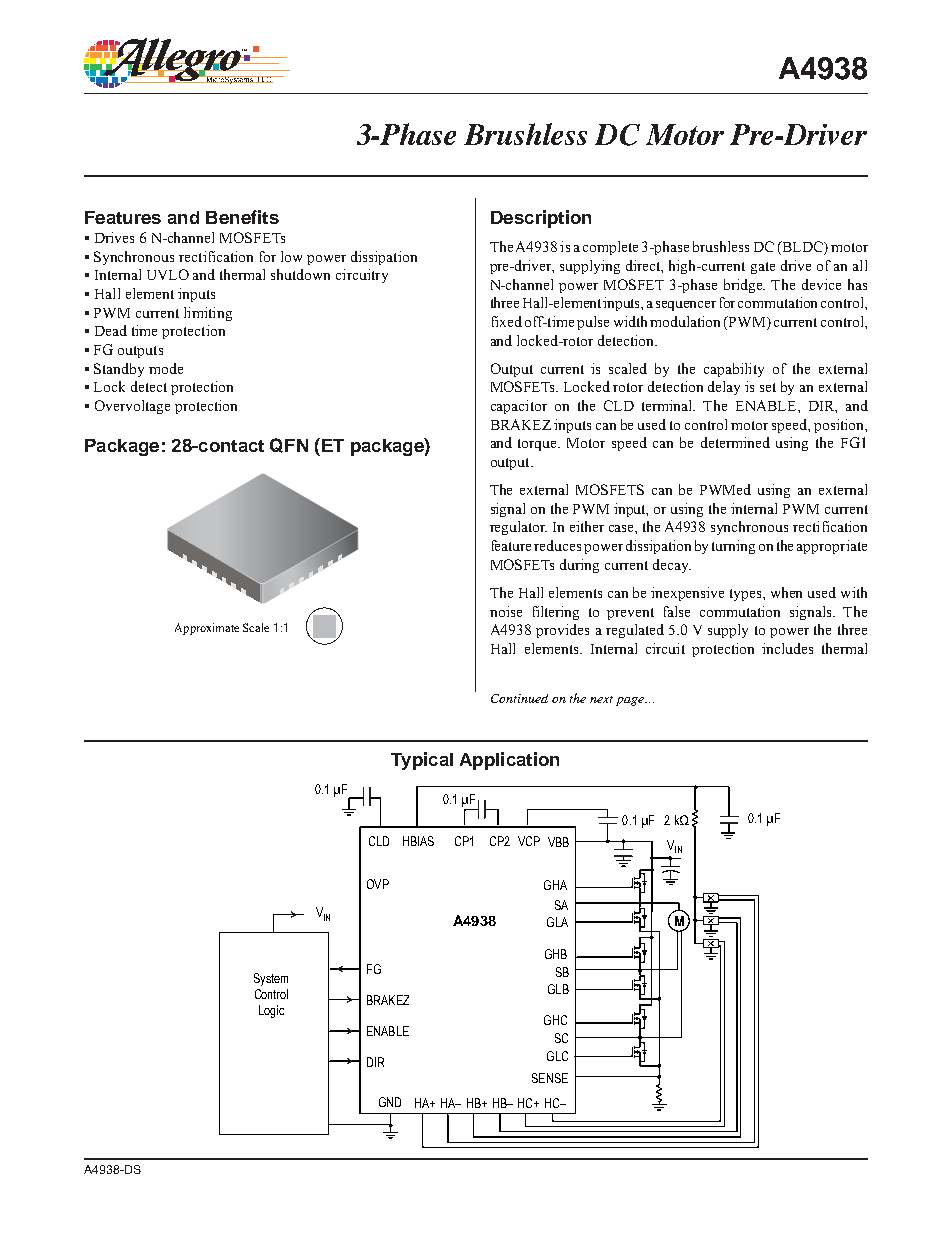 This screenshot has width=952, height=1233. I want to click on Benefits, so click(242, 217).
